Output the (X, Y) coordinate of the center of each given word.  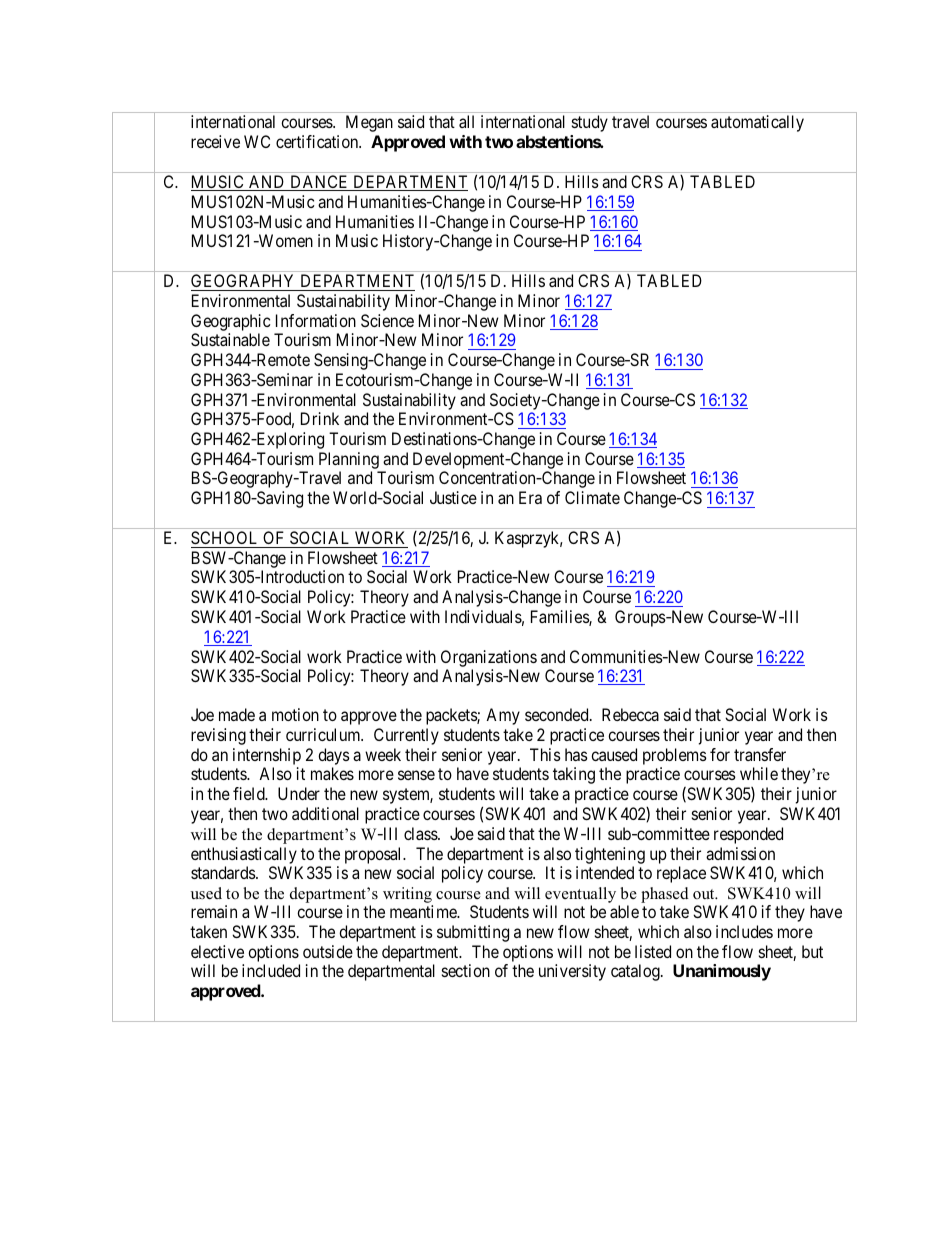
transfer (760, 754)
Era (530, 497)
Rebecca (630, 714)
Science (387, 320)
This (545, 754)
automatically (757, 123)
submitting (473, 933)
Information (316, 320)
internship (267, 758)
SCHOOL (224, 537)
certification (318, 141)
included (271, 970)
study (590, 123)
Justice (453, 497)
